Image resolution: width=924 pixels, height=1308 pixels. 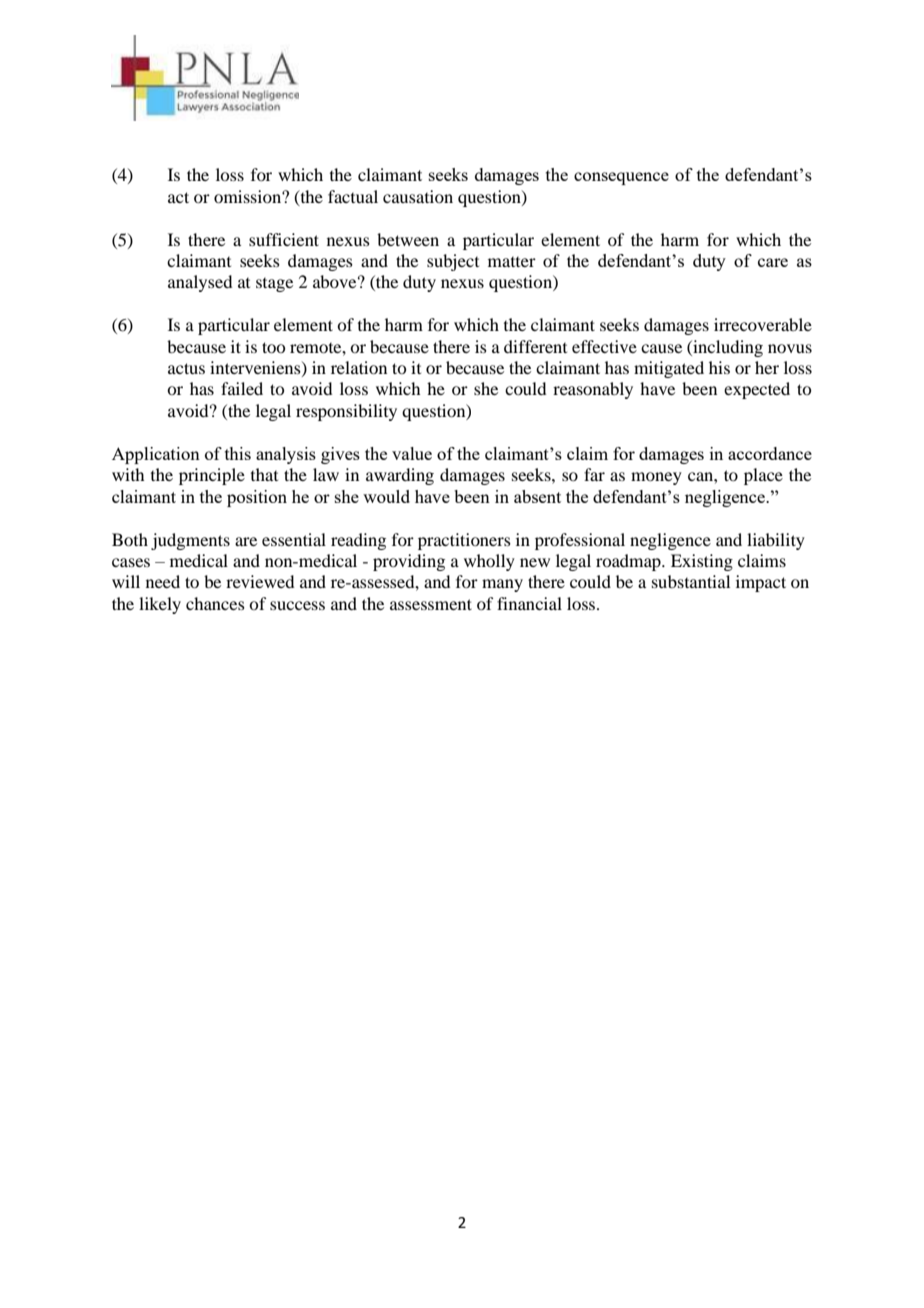 I want to click on accordance, so click(x=770, y=453).
